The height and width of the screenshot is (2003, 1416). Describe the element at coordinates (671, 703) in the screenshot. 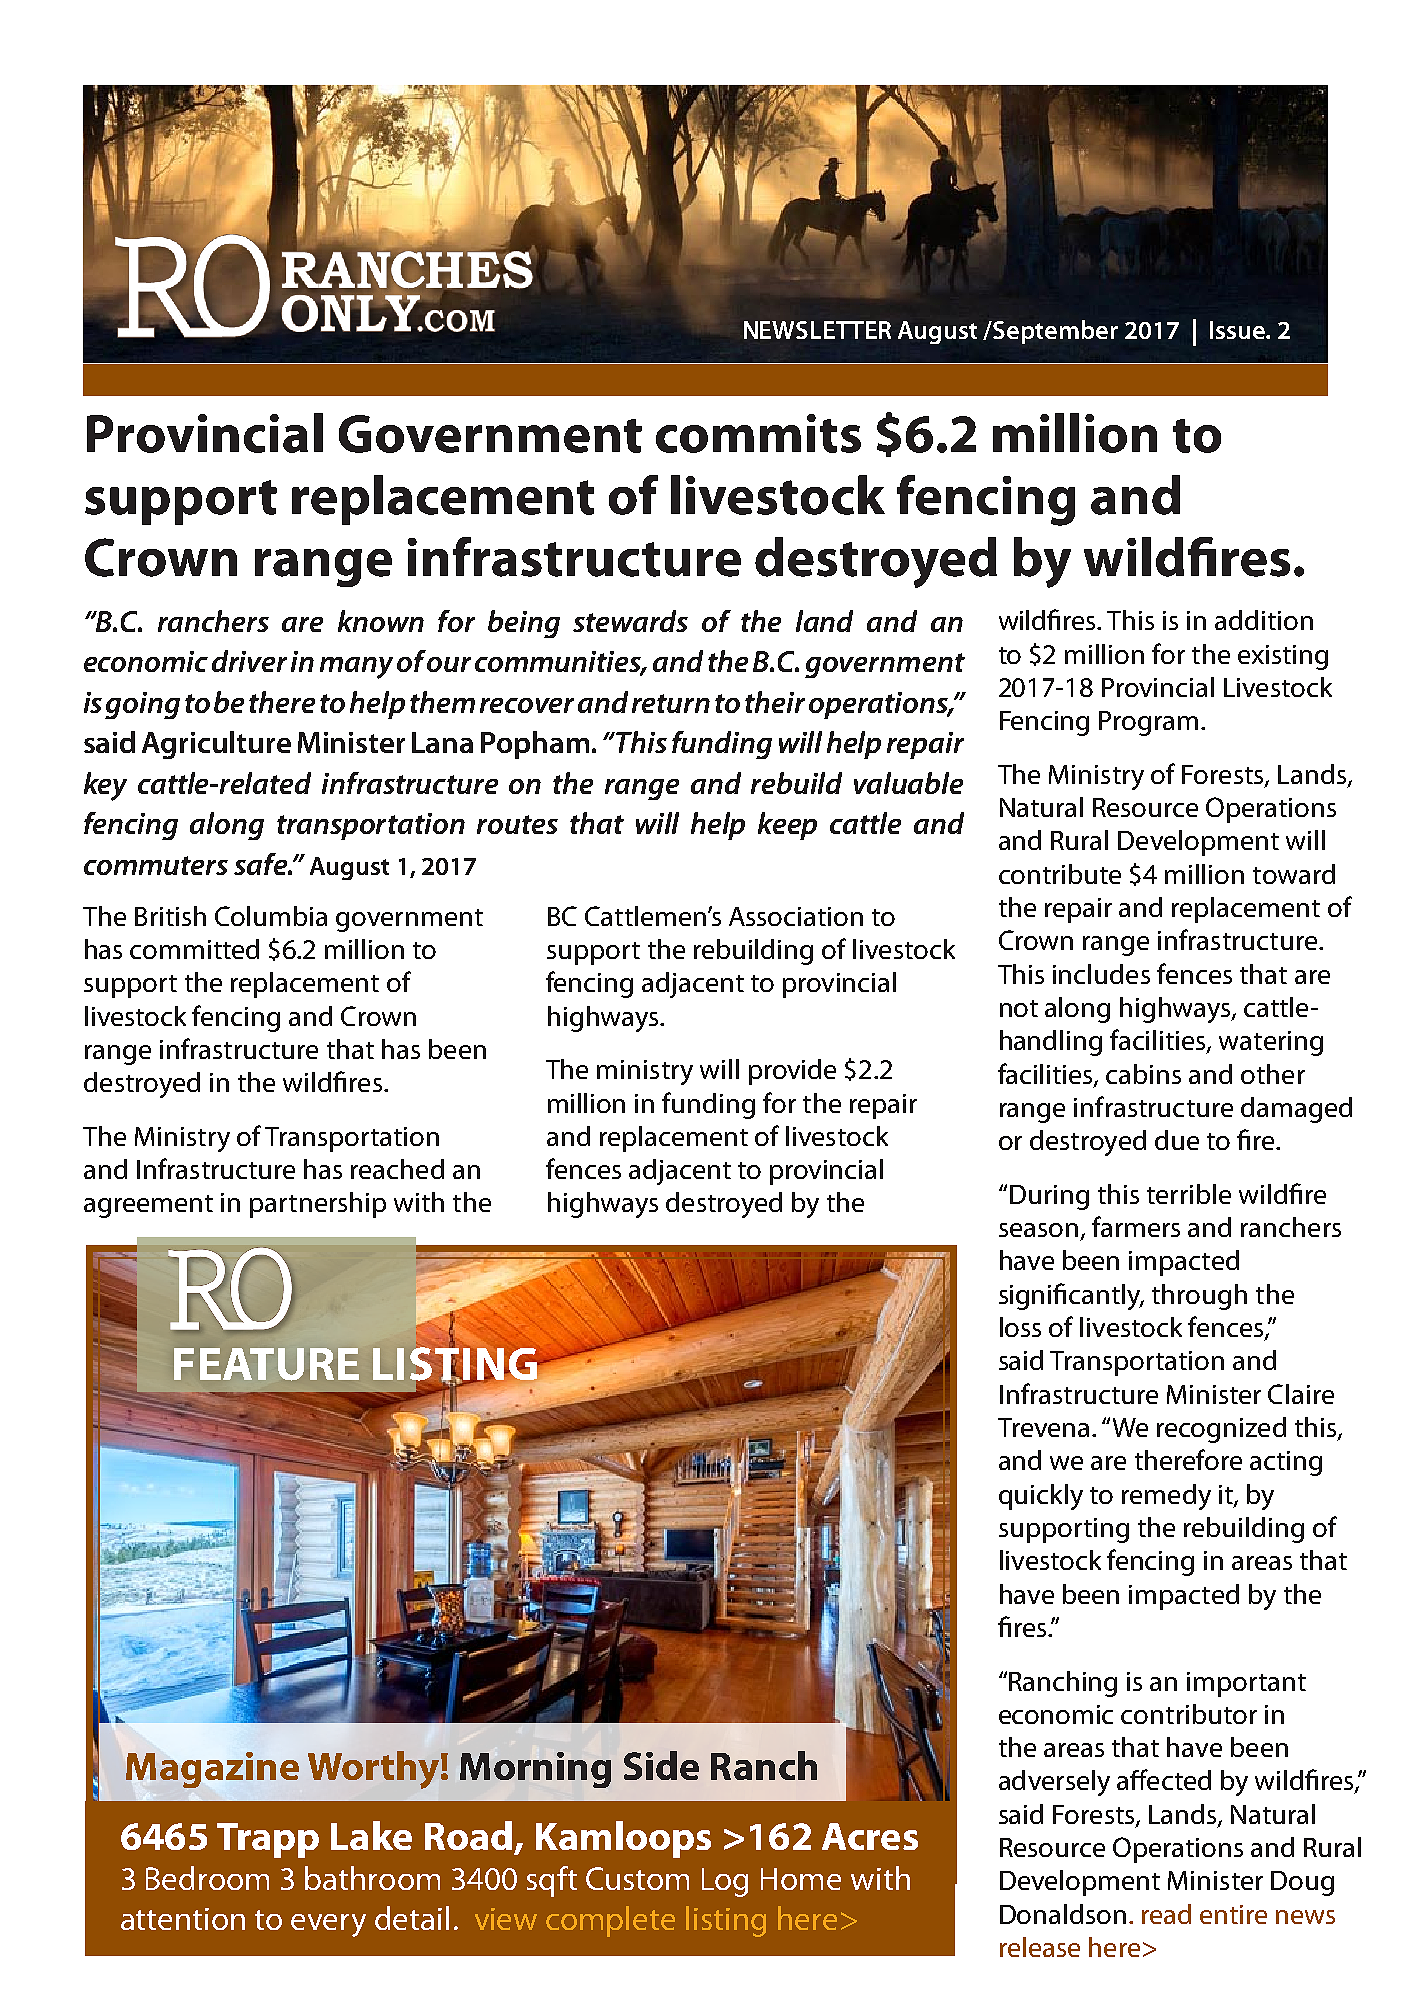

I see `return` at that location.
